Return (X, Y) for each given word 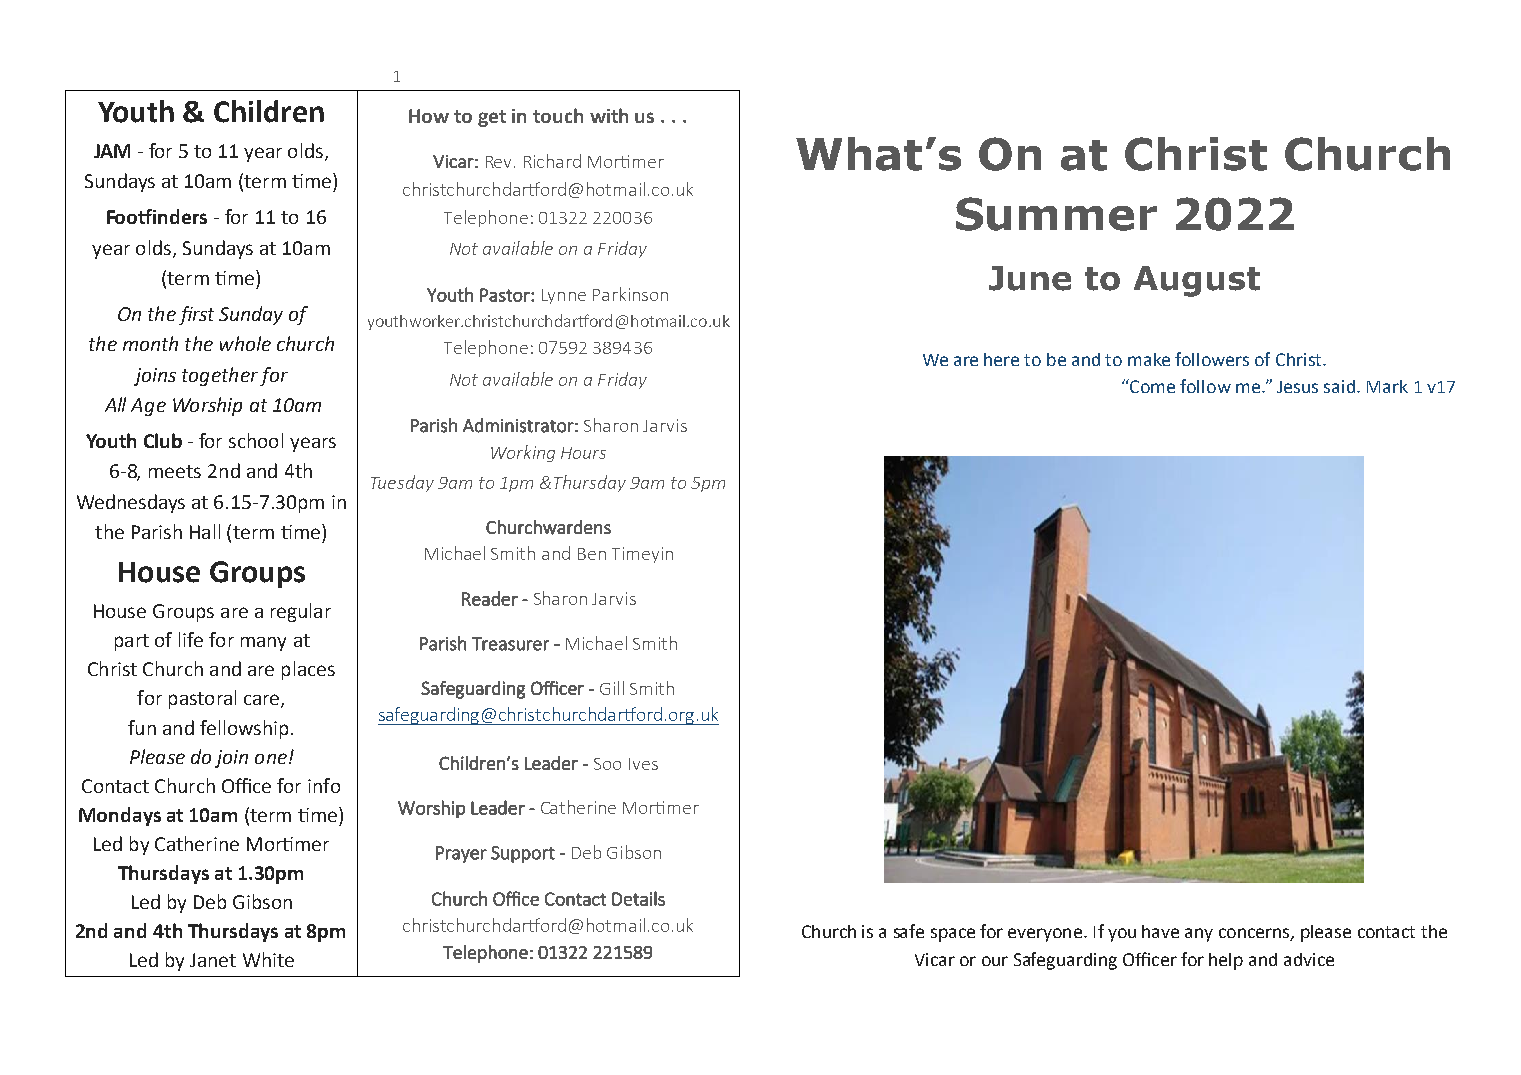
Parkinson (630, 294)
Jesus (1297, 387)
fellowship (244, 729)
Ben (592, 554)
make (1149, 359)
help (1226, 961)
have (1160, 931)
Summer (1056, 214)
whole (245, 343)
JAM (112, 151)
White (268, 959)
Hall (205, 531)
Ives (643, 764)
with (609, 115)
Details (638, 898)
